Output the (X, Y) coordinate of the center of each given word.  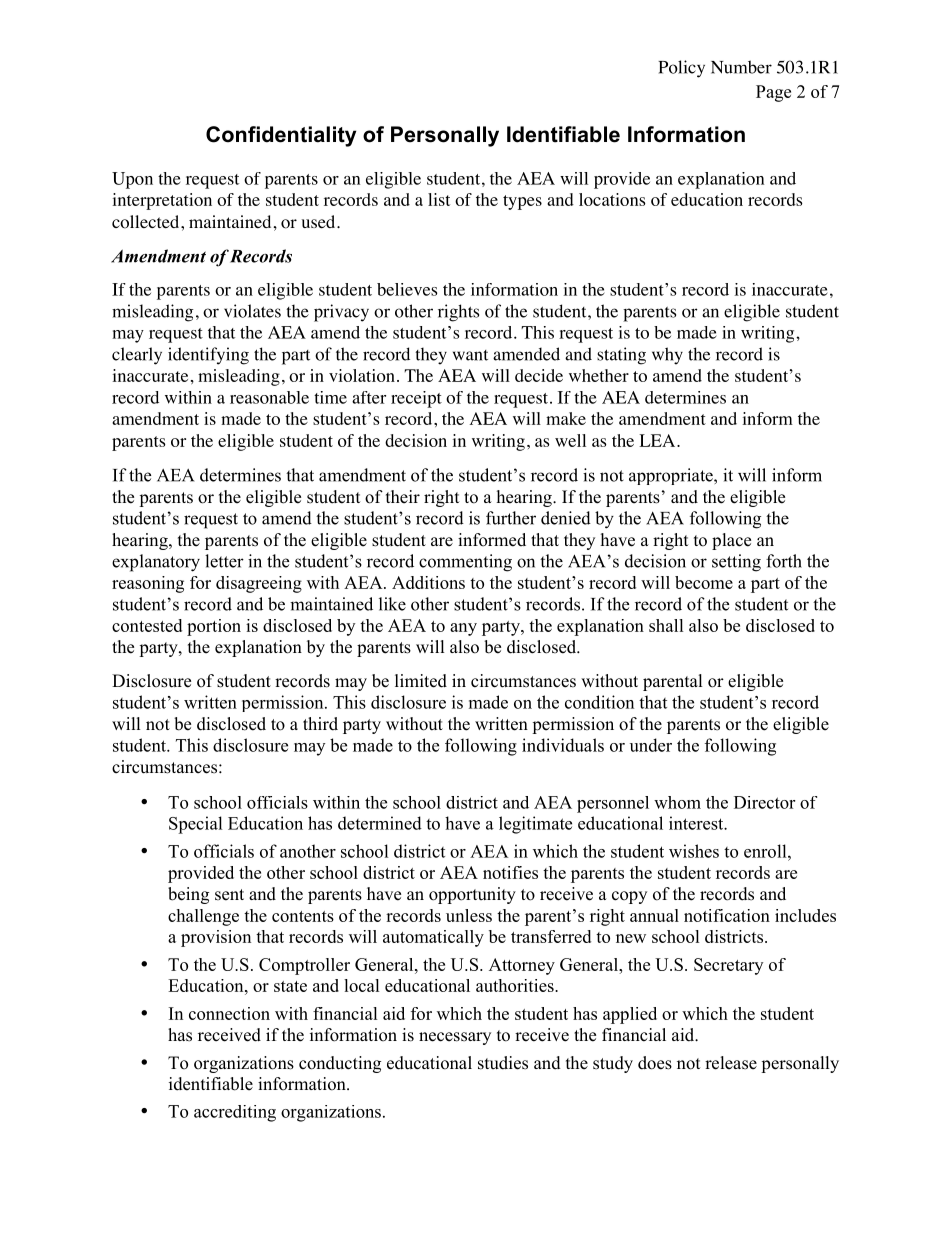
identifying (208, 356)
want (470, 355)
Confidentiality (281, 136)
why (667, 356)
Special (196, 825)
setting (736, 563)
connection (229, 1013)
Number (741, 67)
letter (224, 561)
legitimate (535, 825)
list (439, 199)
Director (764, 802)
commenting (465, 563)
